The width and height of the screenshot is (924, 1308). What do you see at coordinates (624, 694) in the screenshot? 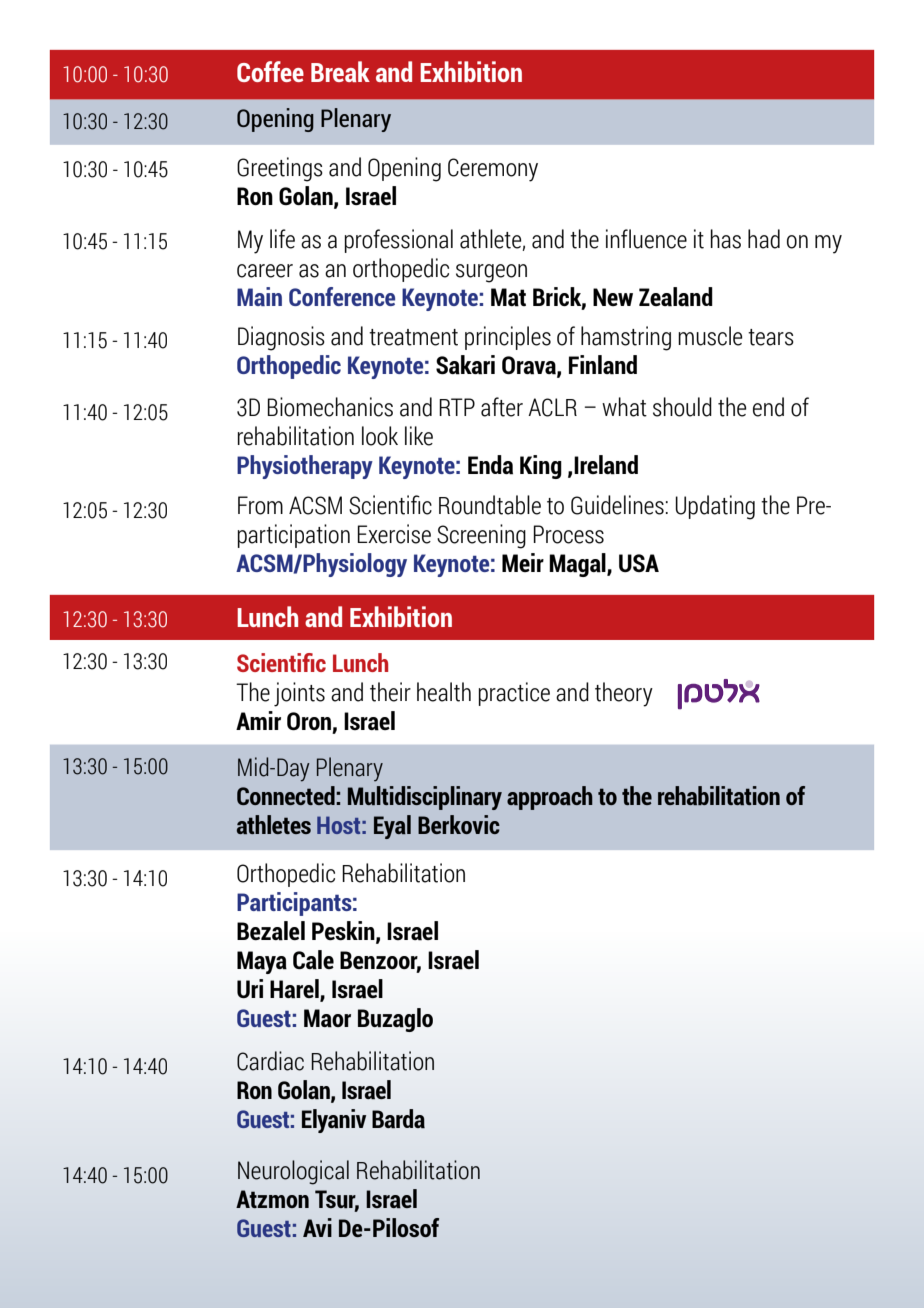
I see `theory` at bounding box center [624, 694].
